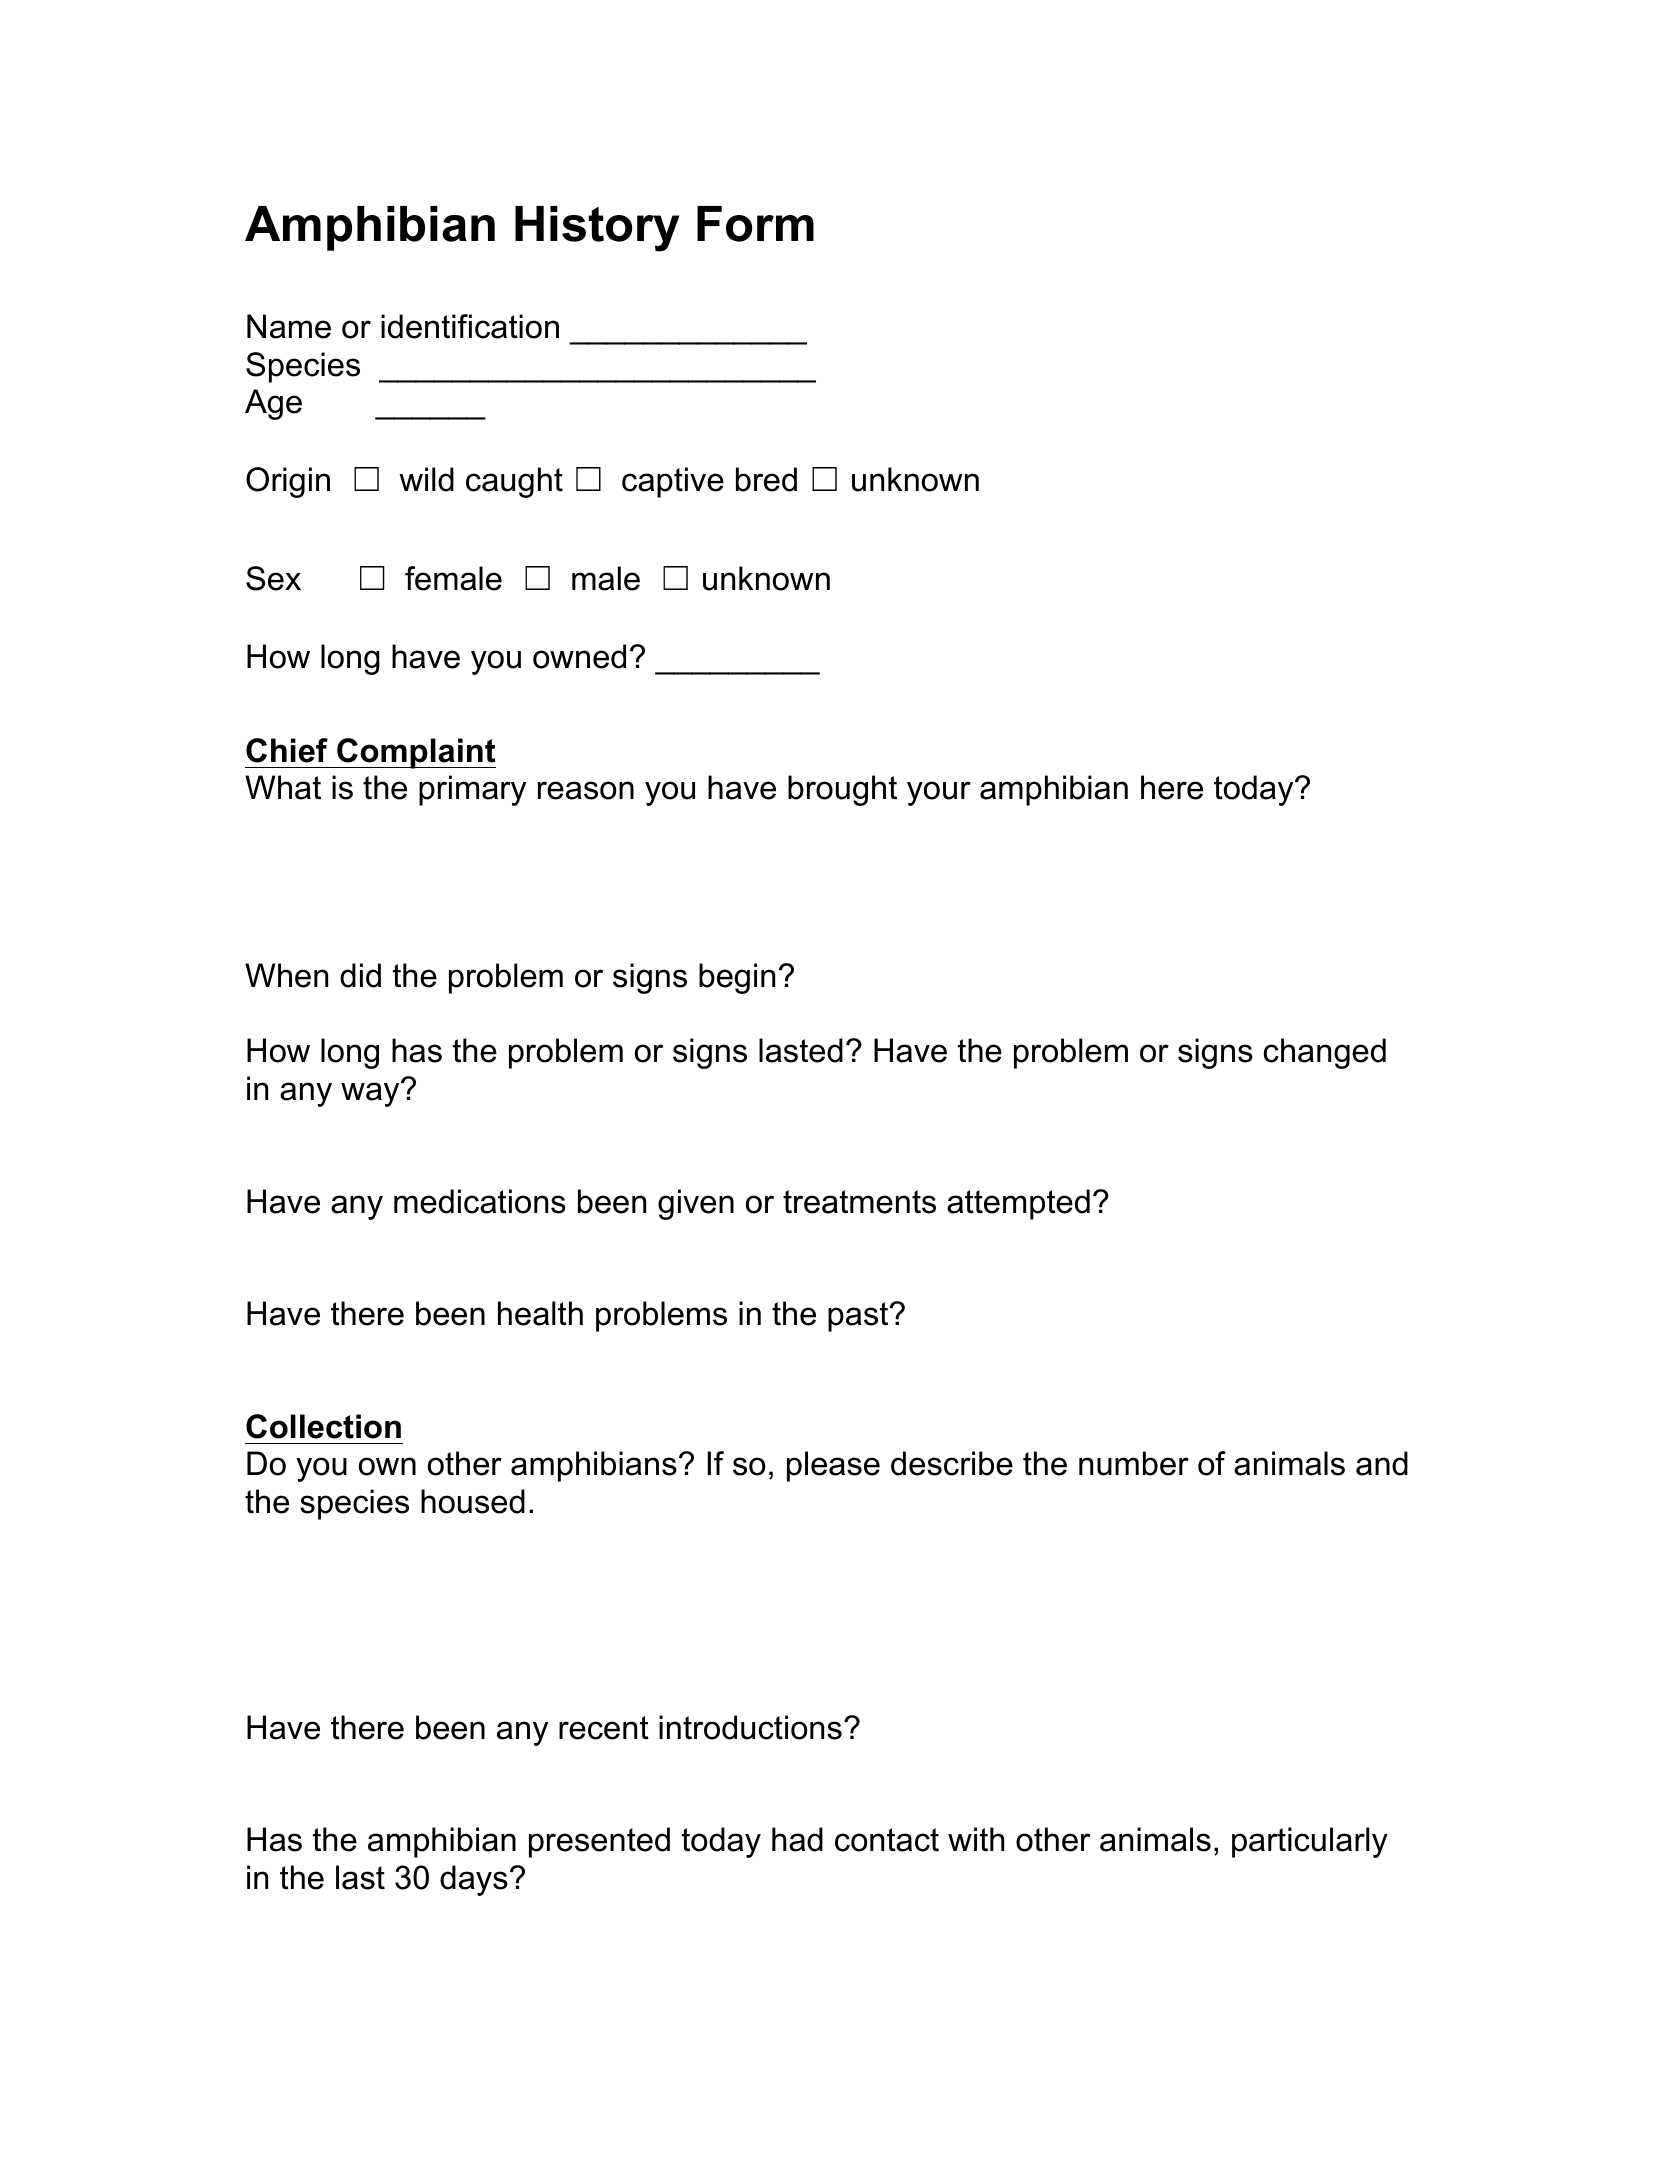 This document has height=2157, width=1667. What do you see at coordinates (470, 326) in the document?
I see `identification` at bounding box center [470, 326].
